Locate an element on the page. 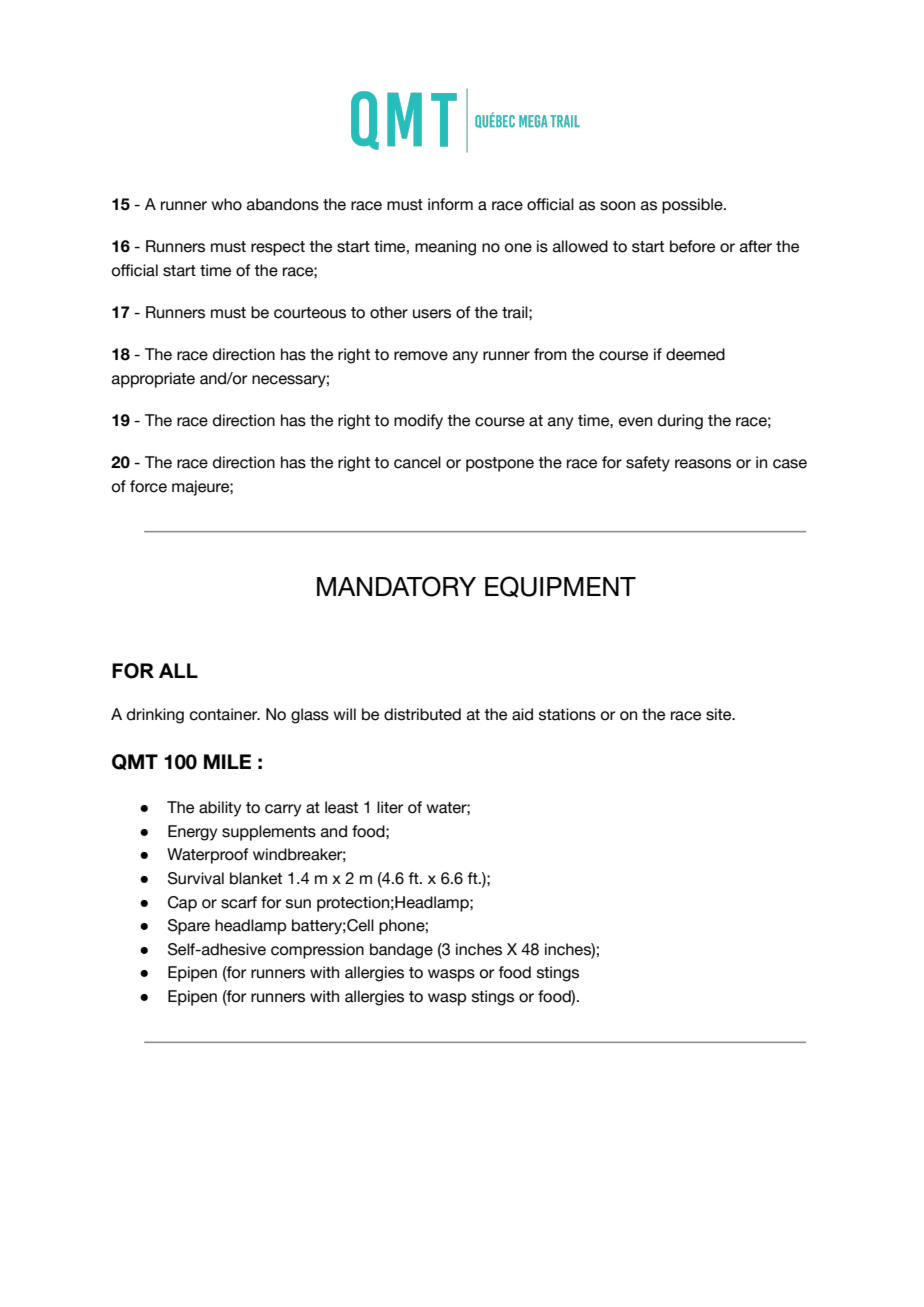  who is located at coordinates (226, 204).
